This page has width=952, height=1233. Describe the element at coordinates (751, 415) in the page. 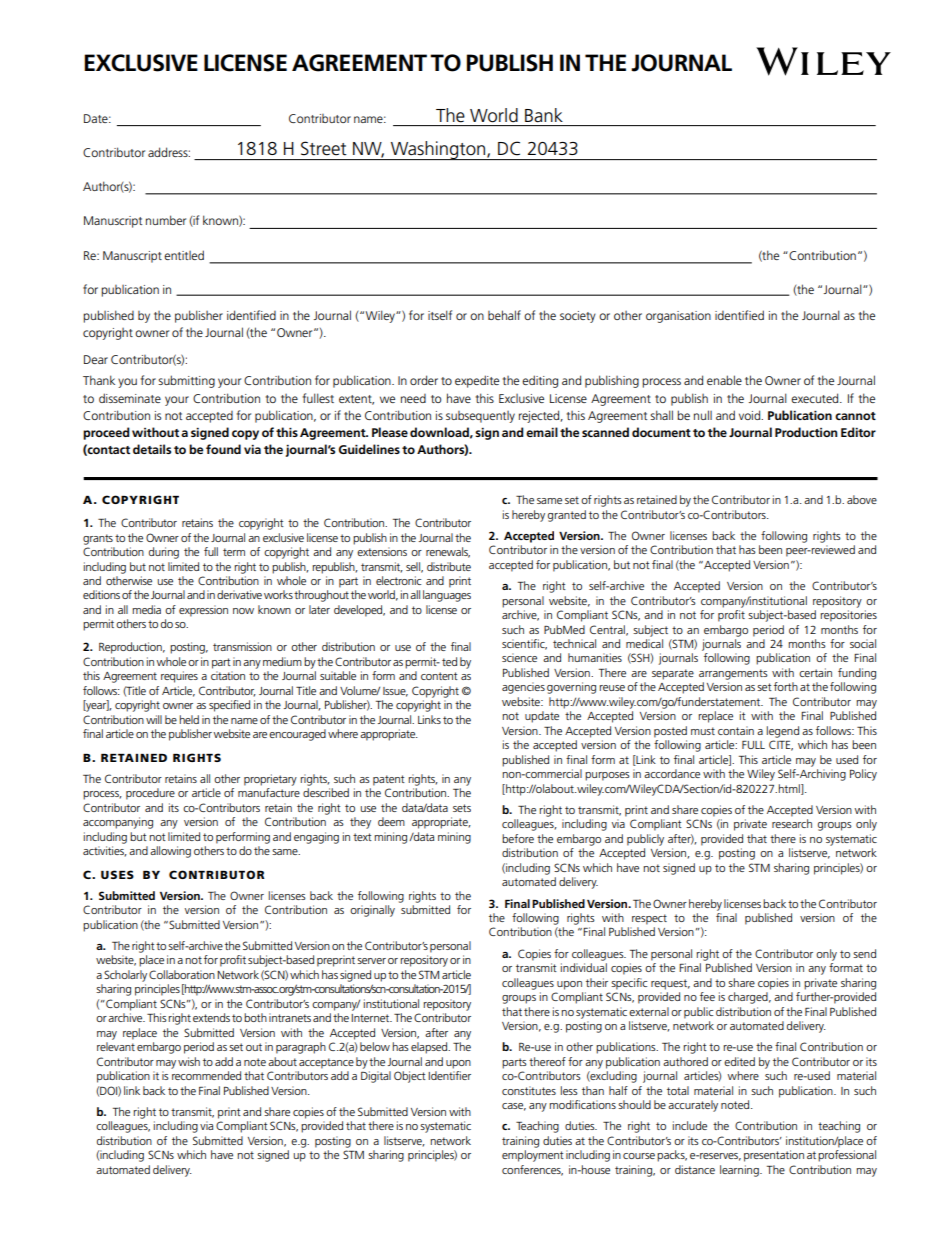

I see `void` at that location.
